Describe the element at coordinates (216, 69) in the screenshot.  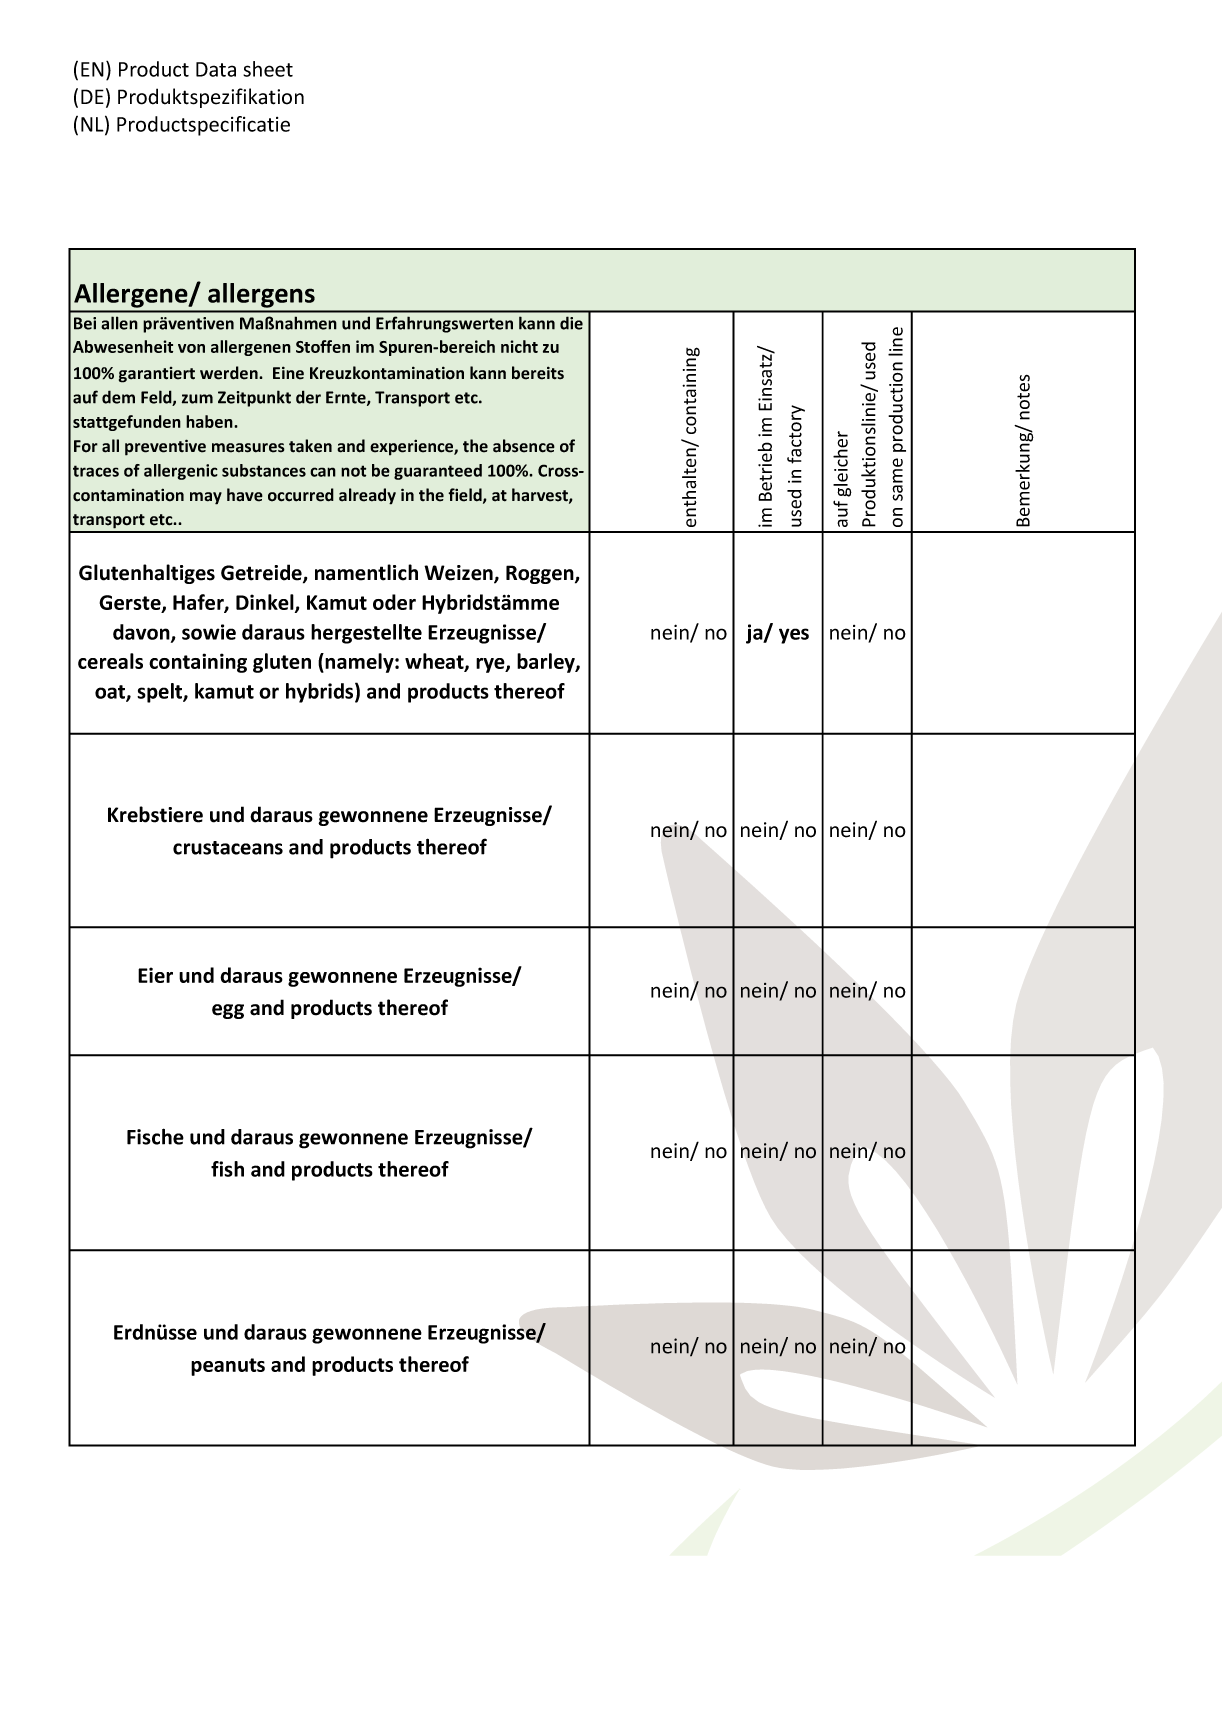
I see `Data` at that location.
